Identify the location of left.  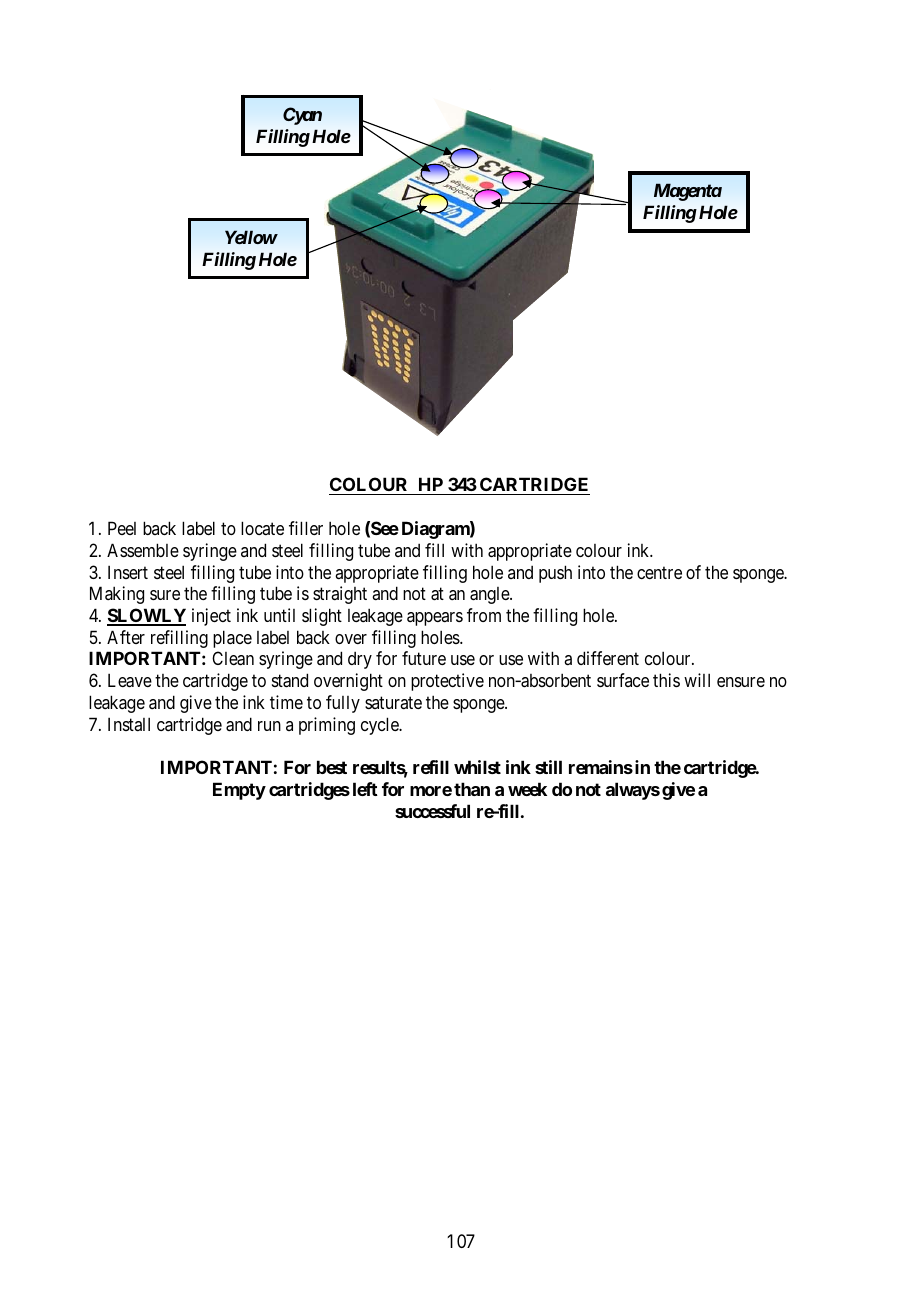
(365, 789).
